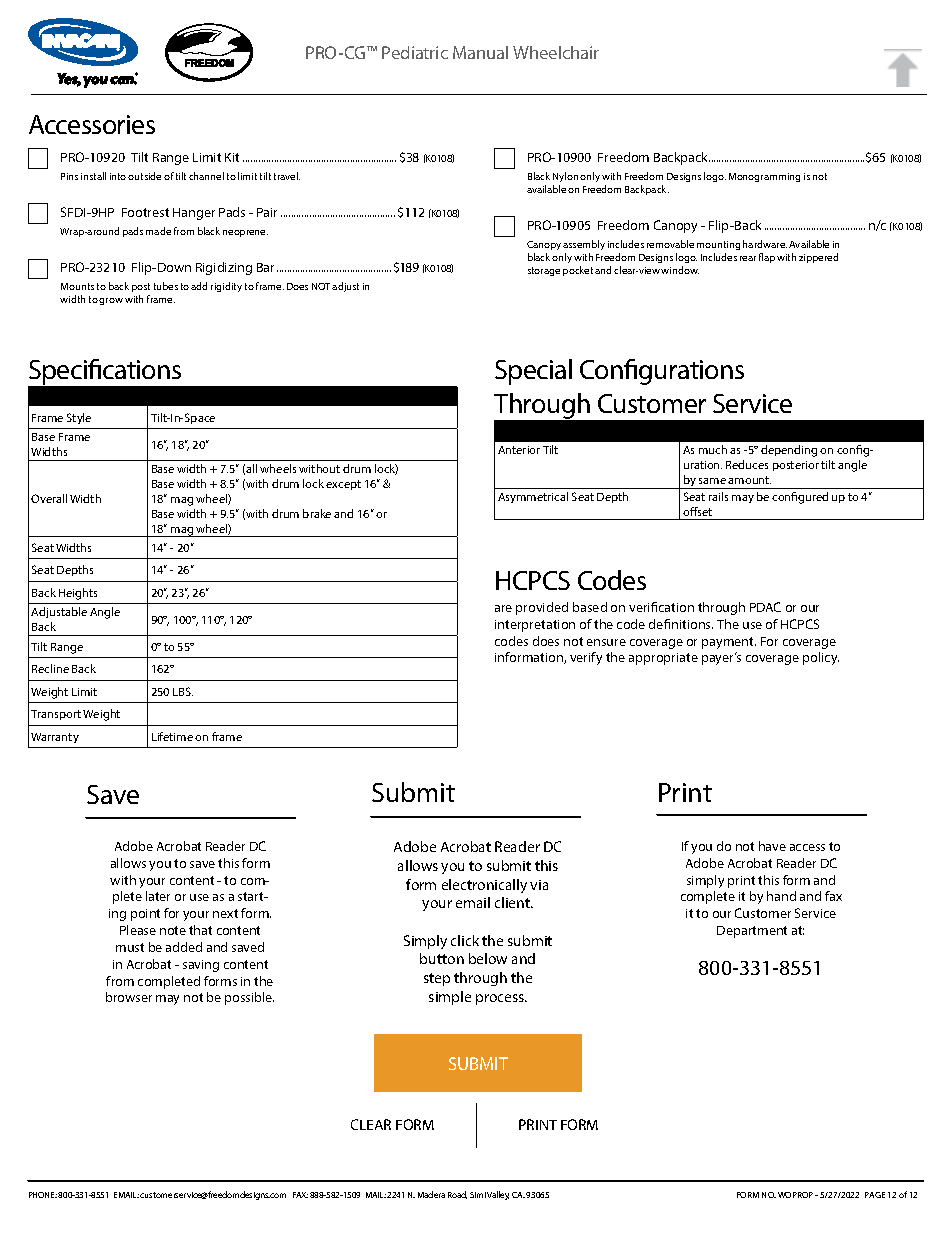 The image size is (952, 1233). Describe the element at coordinates (457, 1195) in the image. I see `Road` at that location.
